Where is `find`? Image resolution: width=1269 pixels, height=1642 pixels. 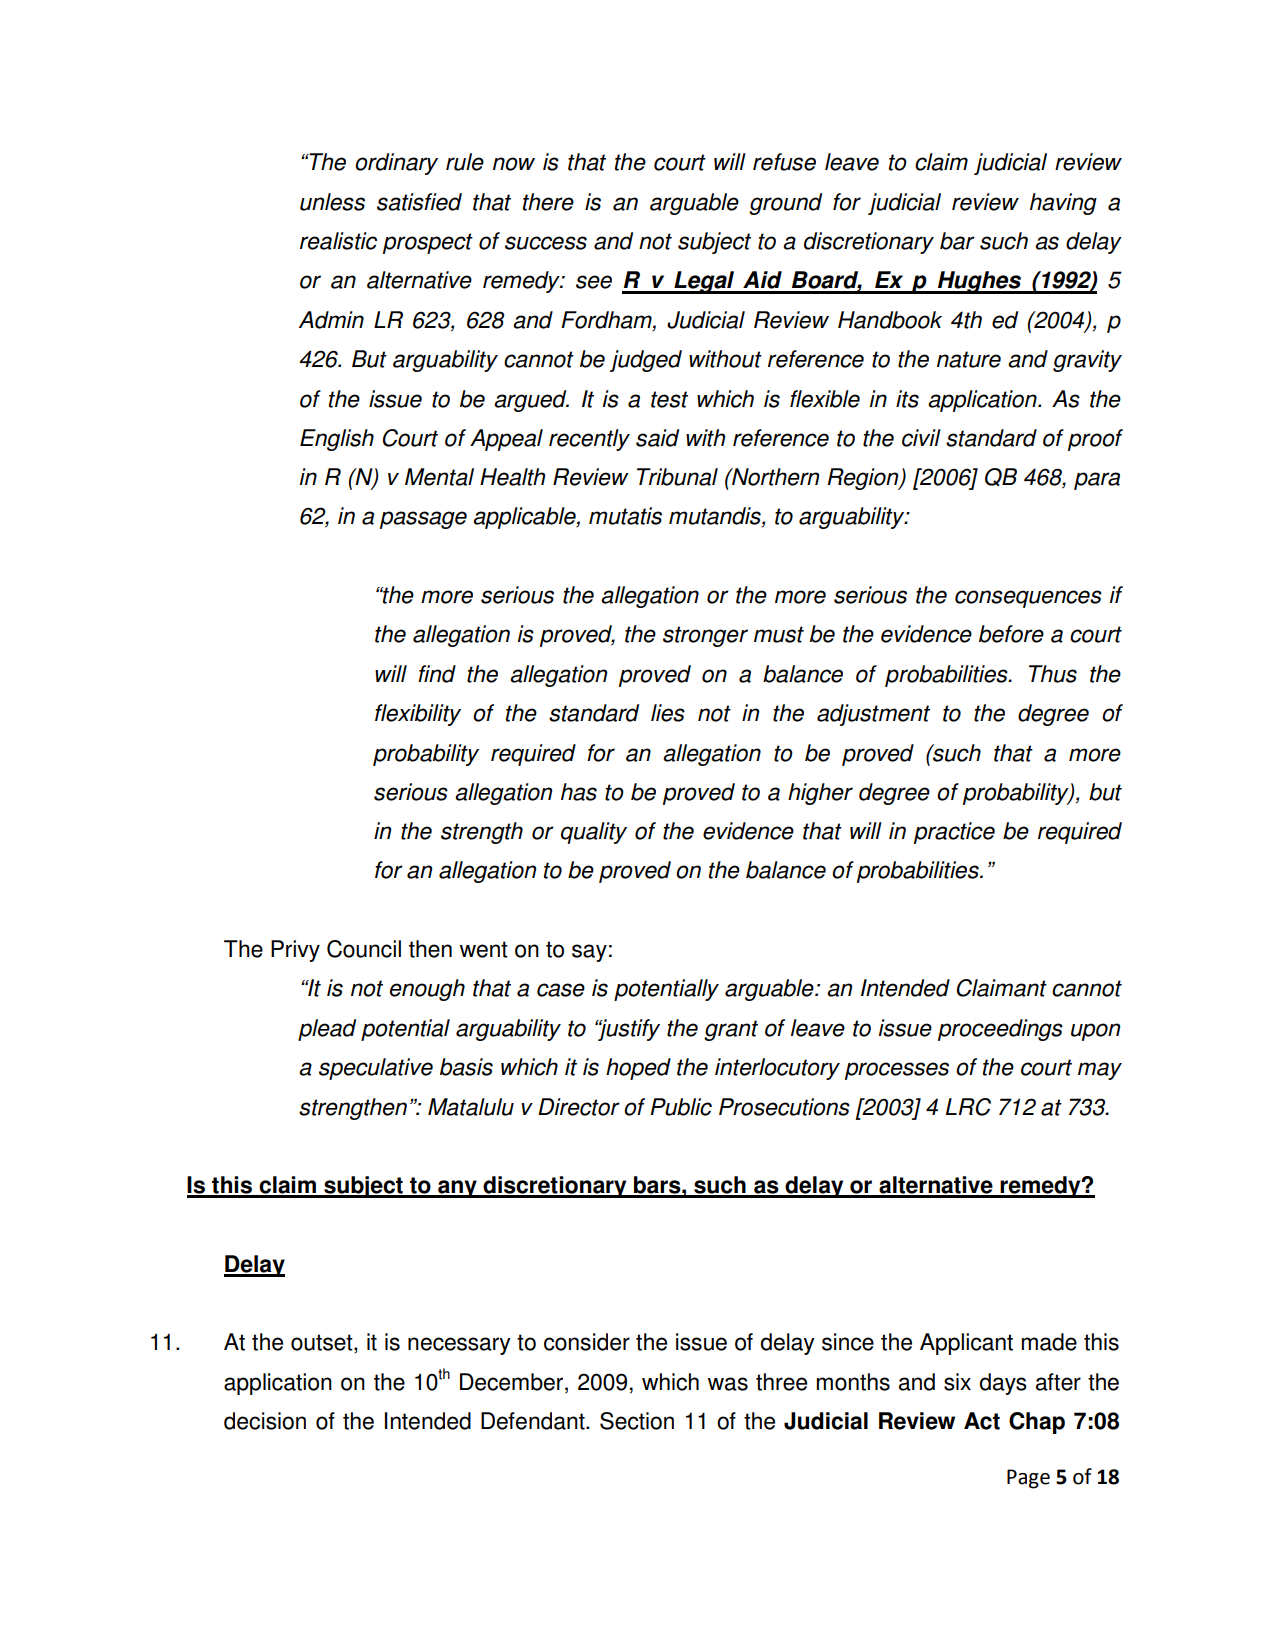 find is located at coordinates (437, 674).
